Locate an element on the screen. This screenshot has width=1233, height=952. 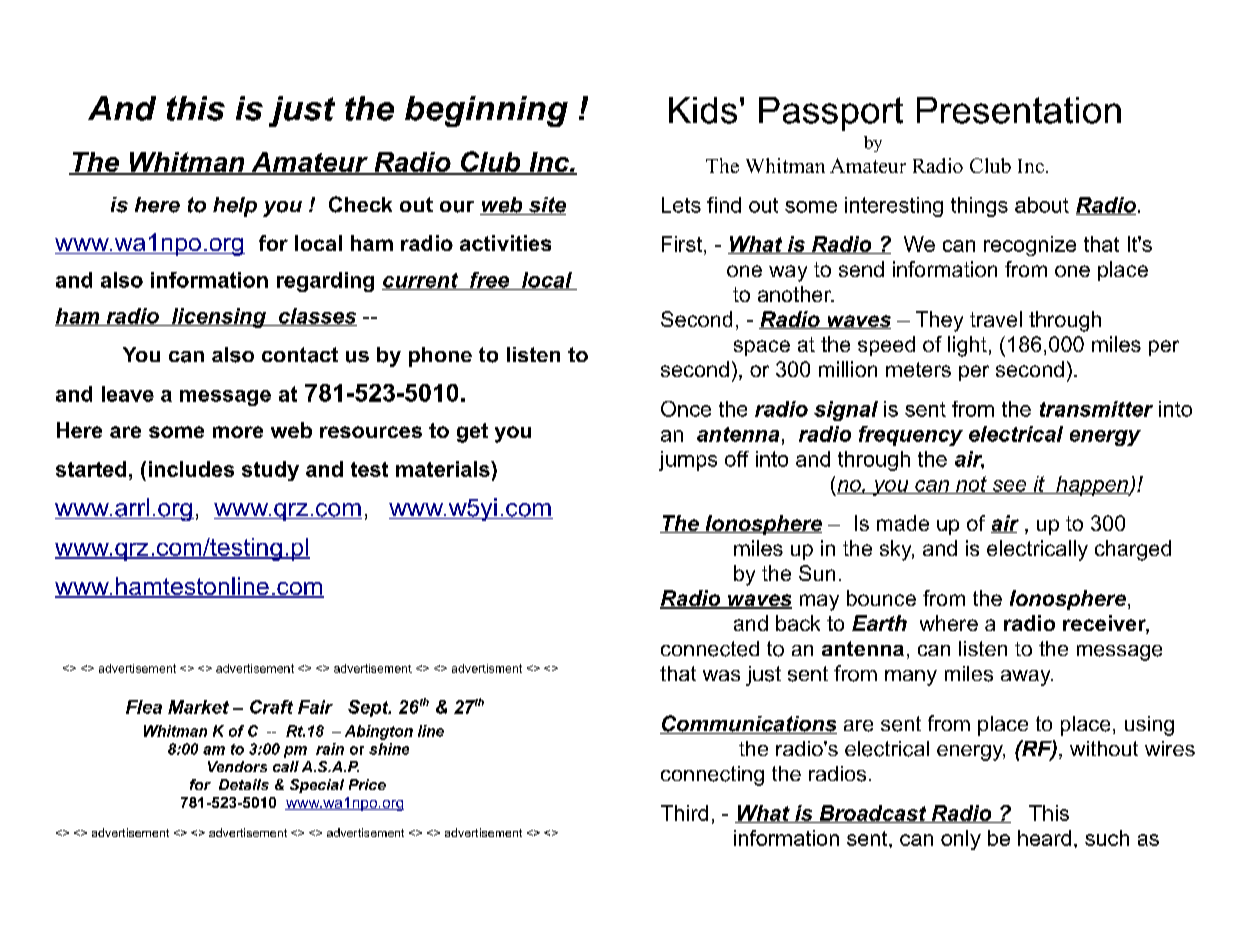
connected is located at coordinates (710, 649).
